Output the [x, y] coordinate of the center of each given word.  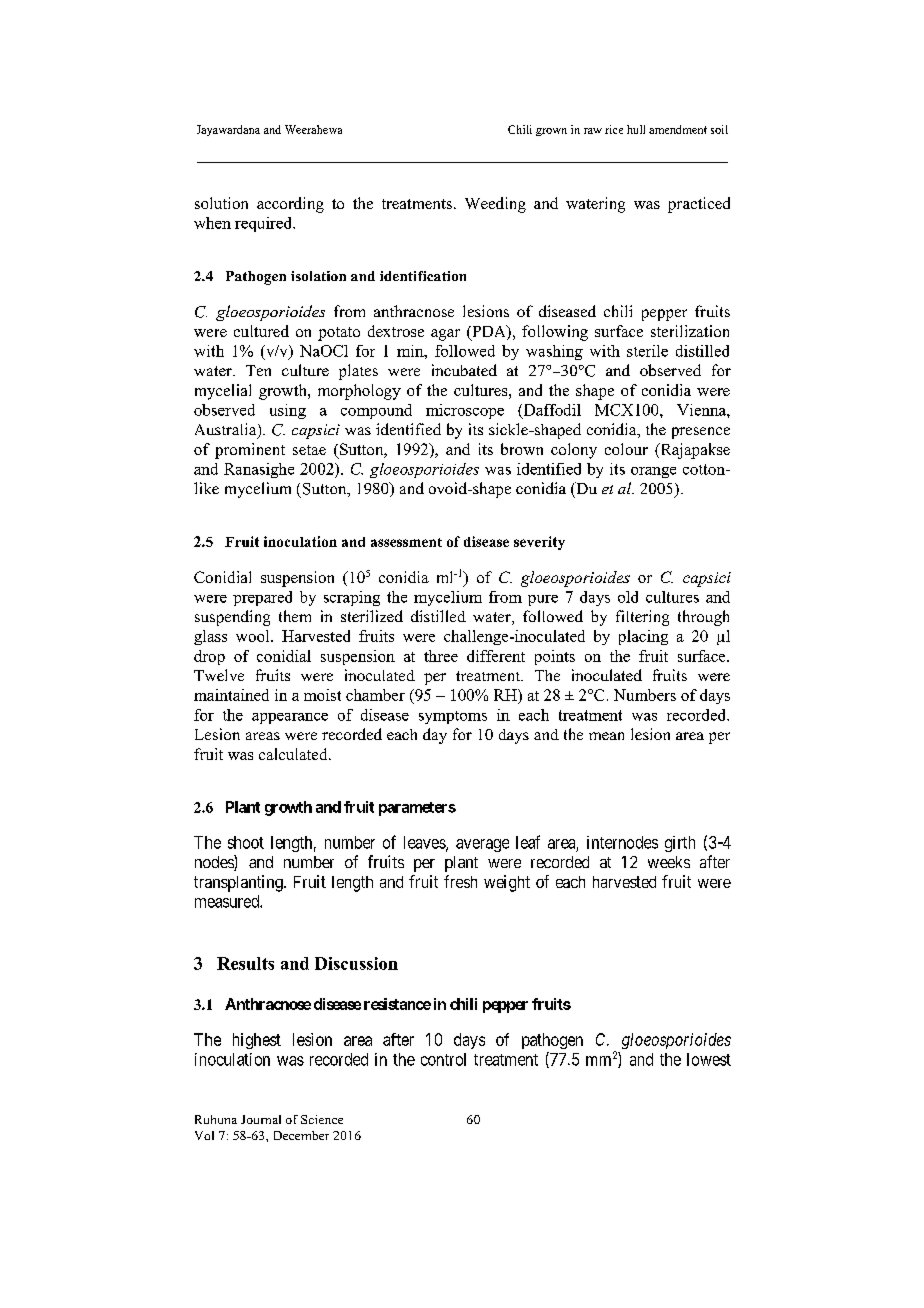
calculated [294, 754]
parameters [417, 809]
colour [626, 449]
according [290, 205]
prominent [250, 451]
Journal [261, 1119]
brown [522, 449]
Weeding [495, 205]
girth [680, 844]
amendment [678, 129]
